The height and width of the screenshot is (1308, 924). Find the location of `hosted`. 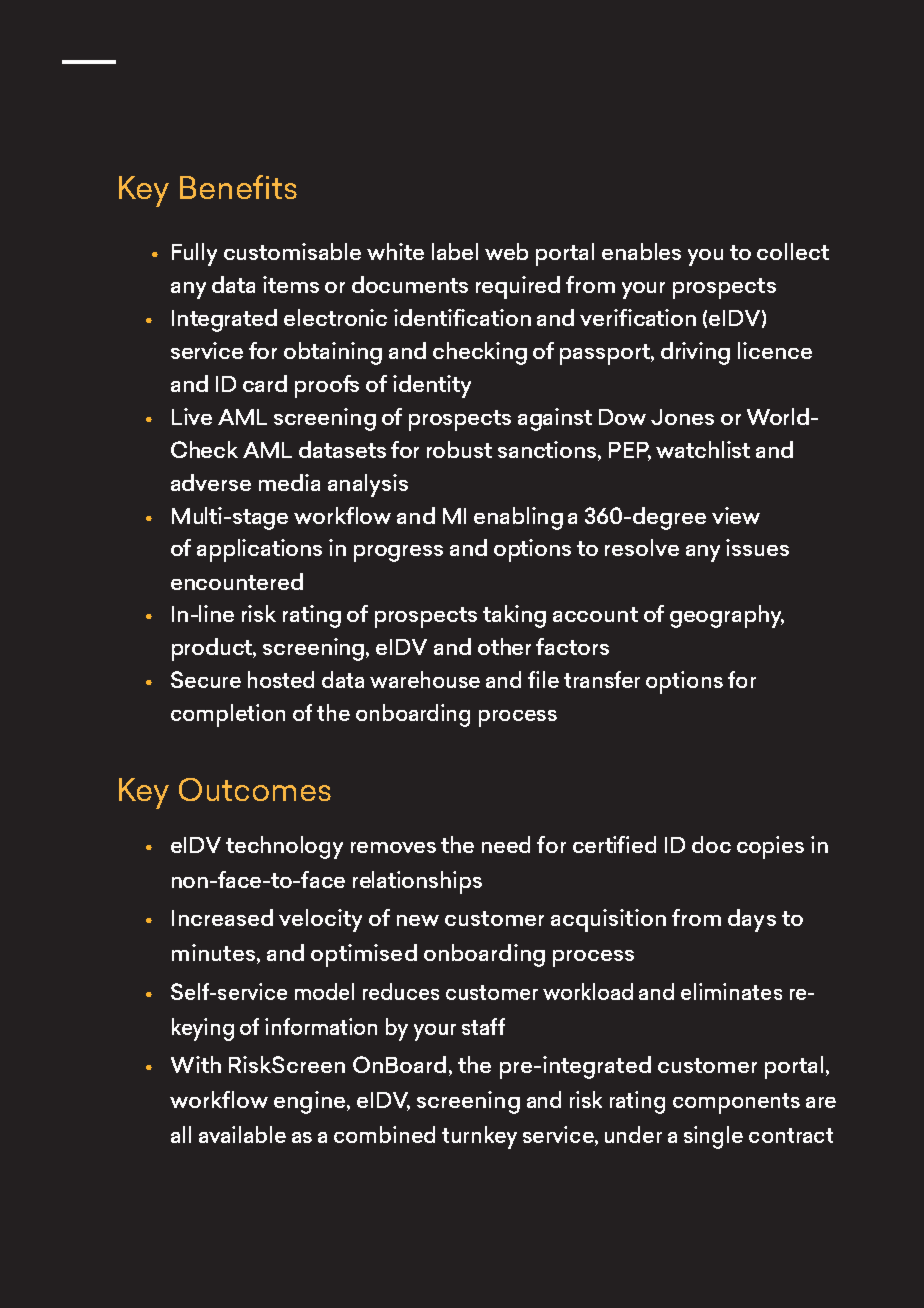

hosted is located at coordinates (281, 679).
